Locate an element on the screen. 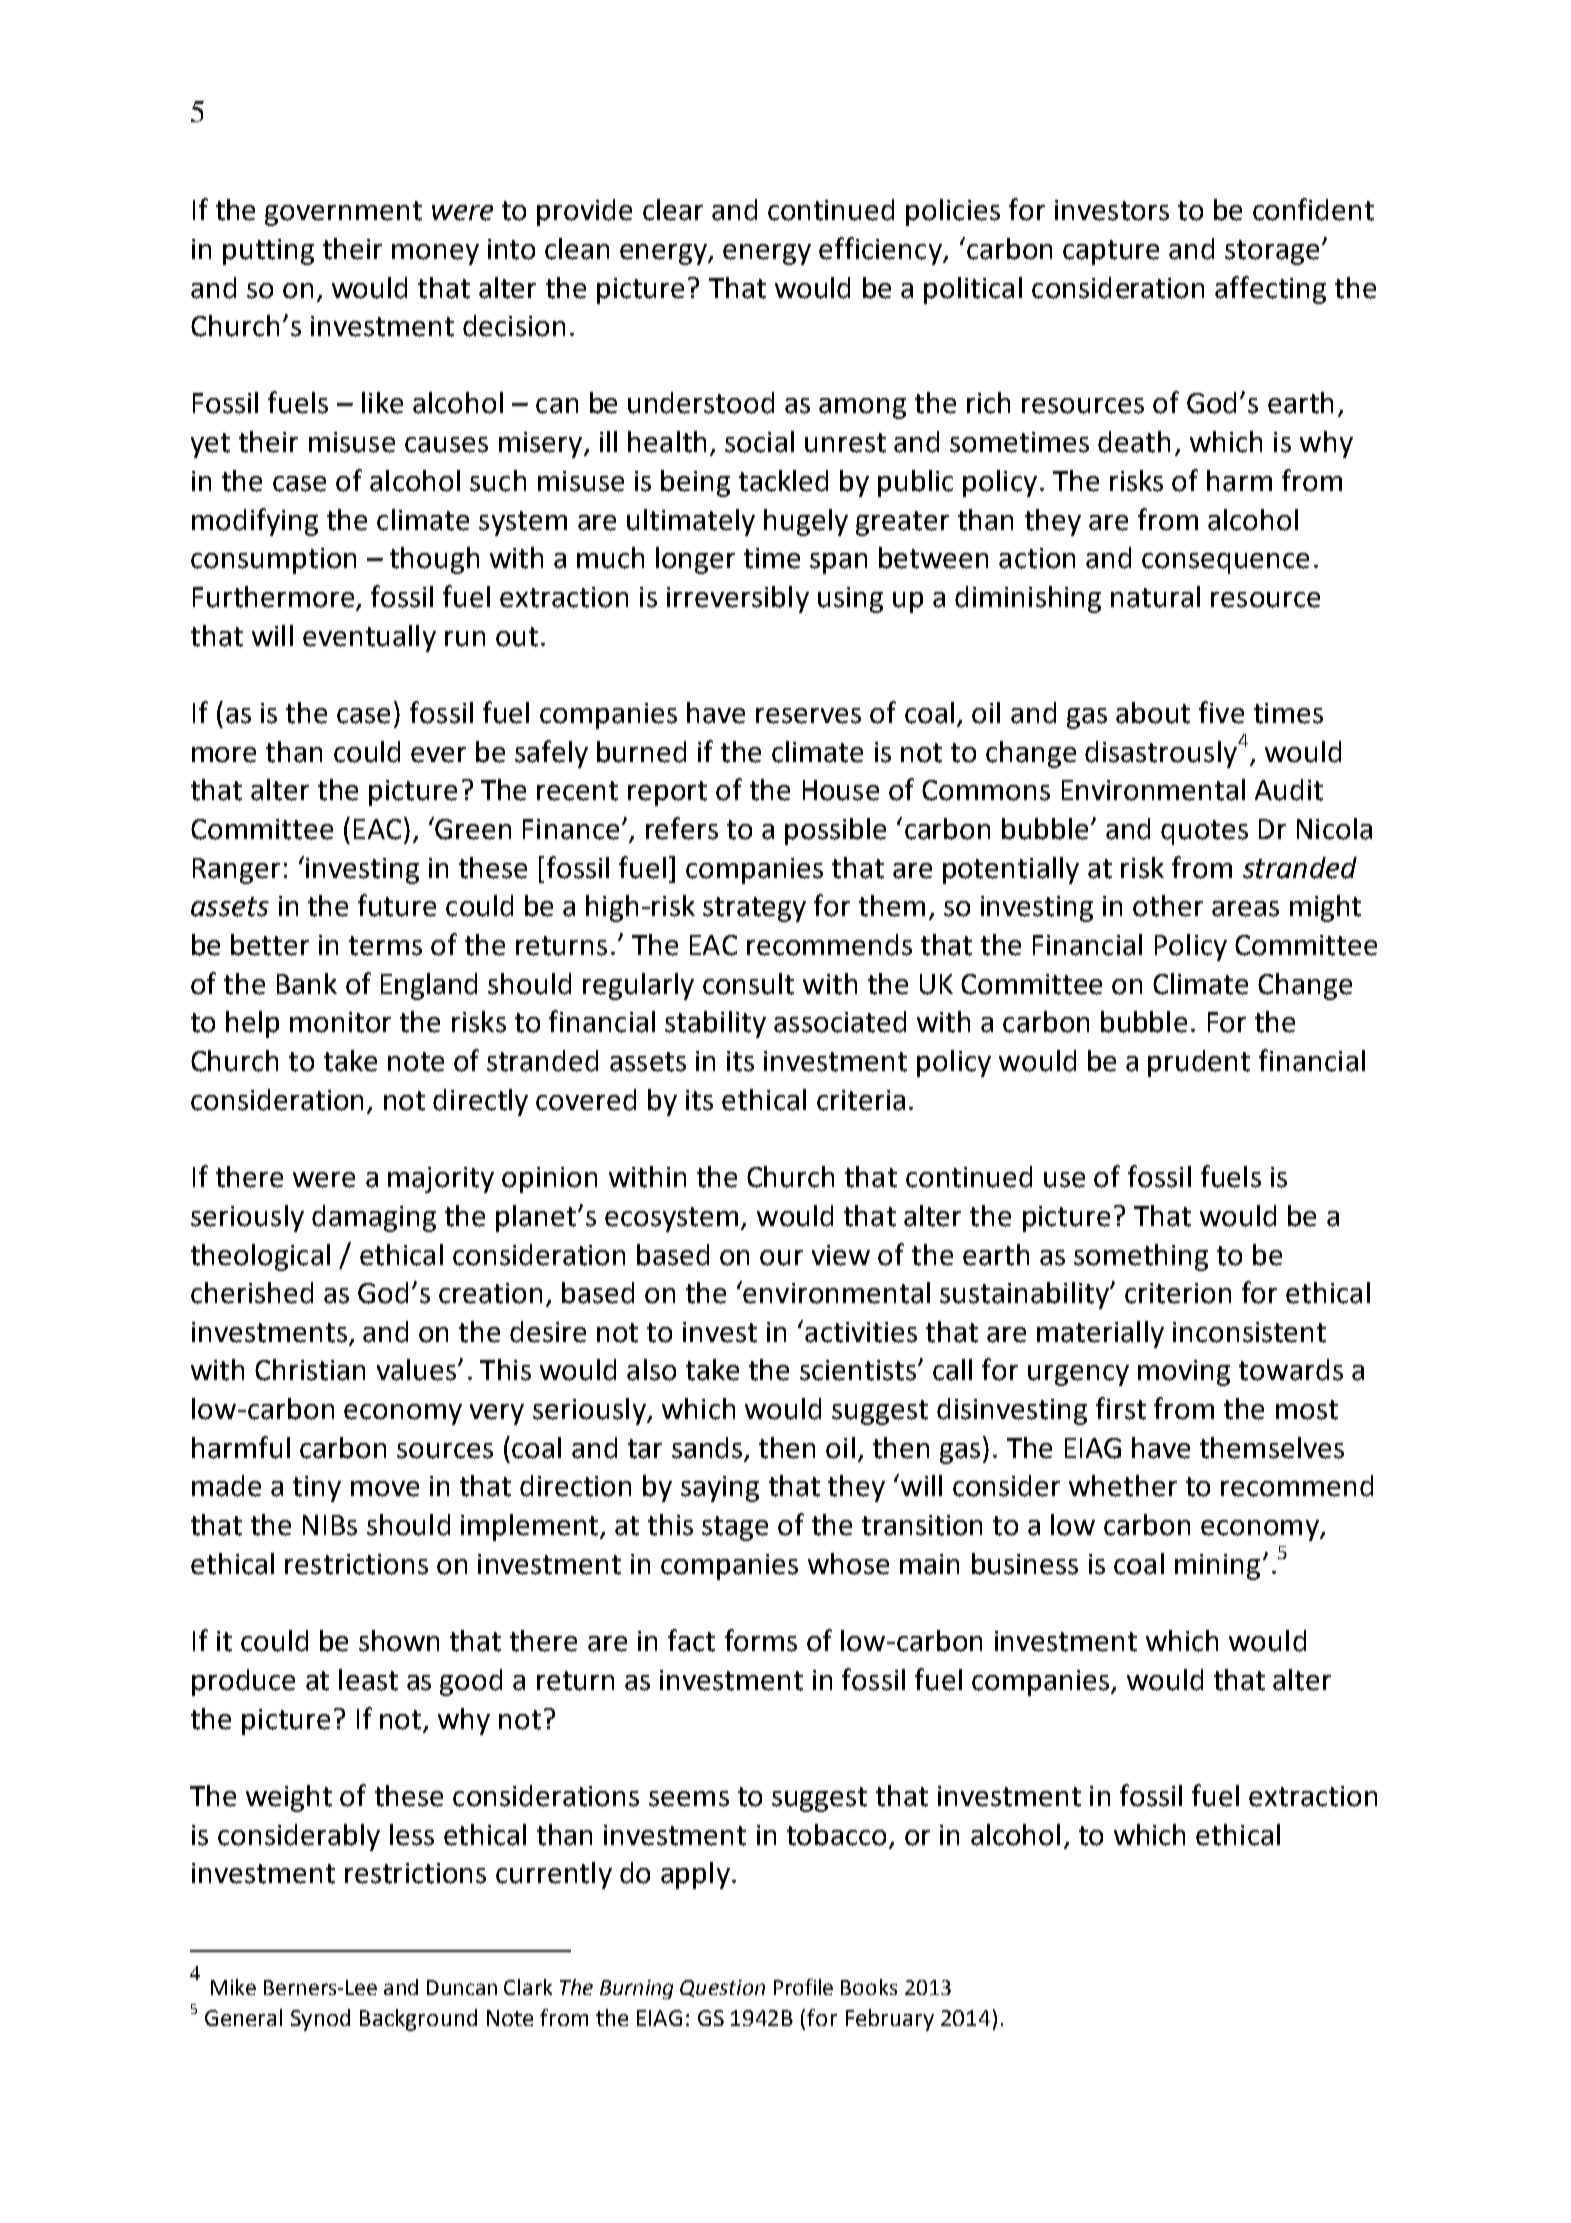 The image size is (1571, 2223). government is located at coordinates (343, 213).
